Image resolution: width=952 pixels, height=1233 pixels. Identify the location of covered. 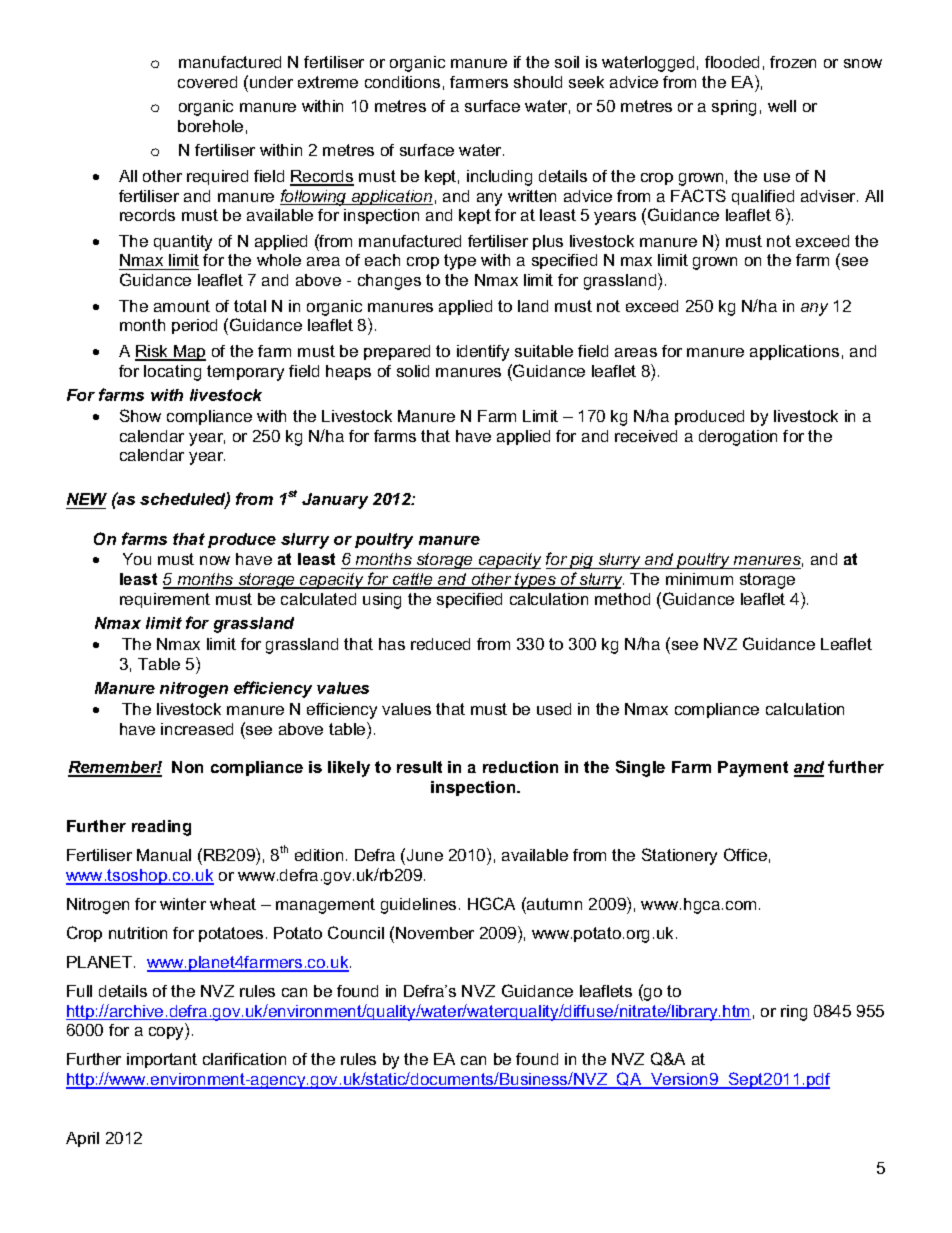
(207, 82).
